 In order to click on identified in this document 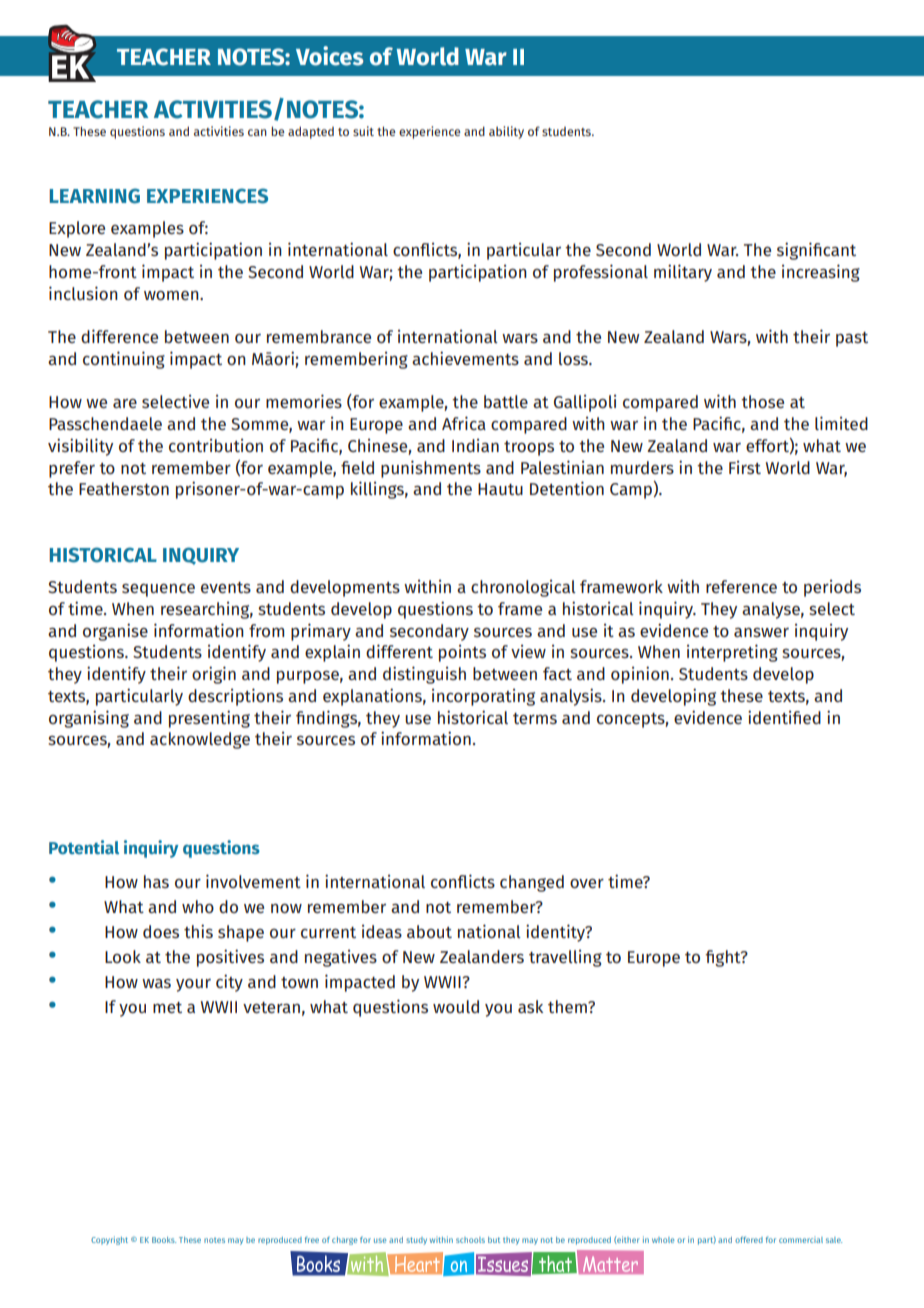, I will do `click(784, 717)`.
